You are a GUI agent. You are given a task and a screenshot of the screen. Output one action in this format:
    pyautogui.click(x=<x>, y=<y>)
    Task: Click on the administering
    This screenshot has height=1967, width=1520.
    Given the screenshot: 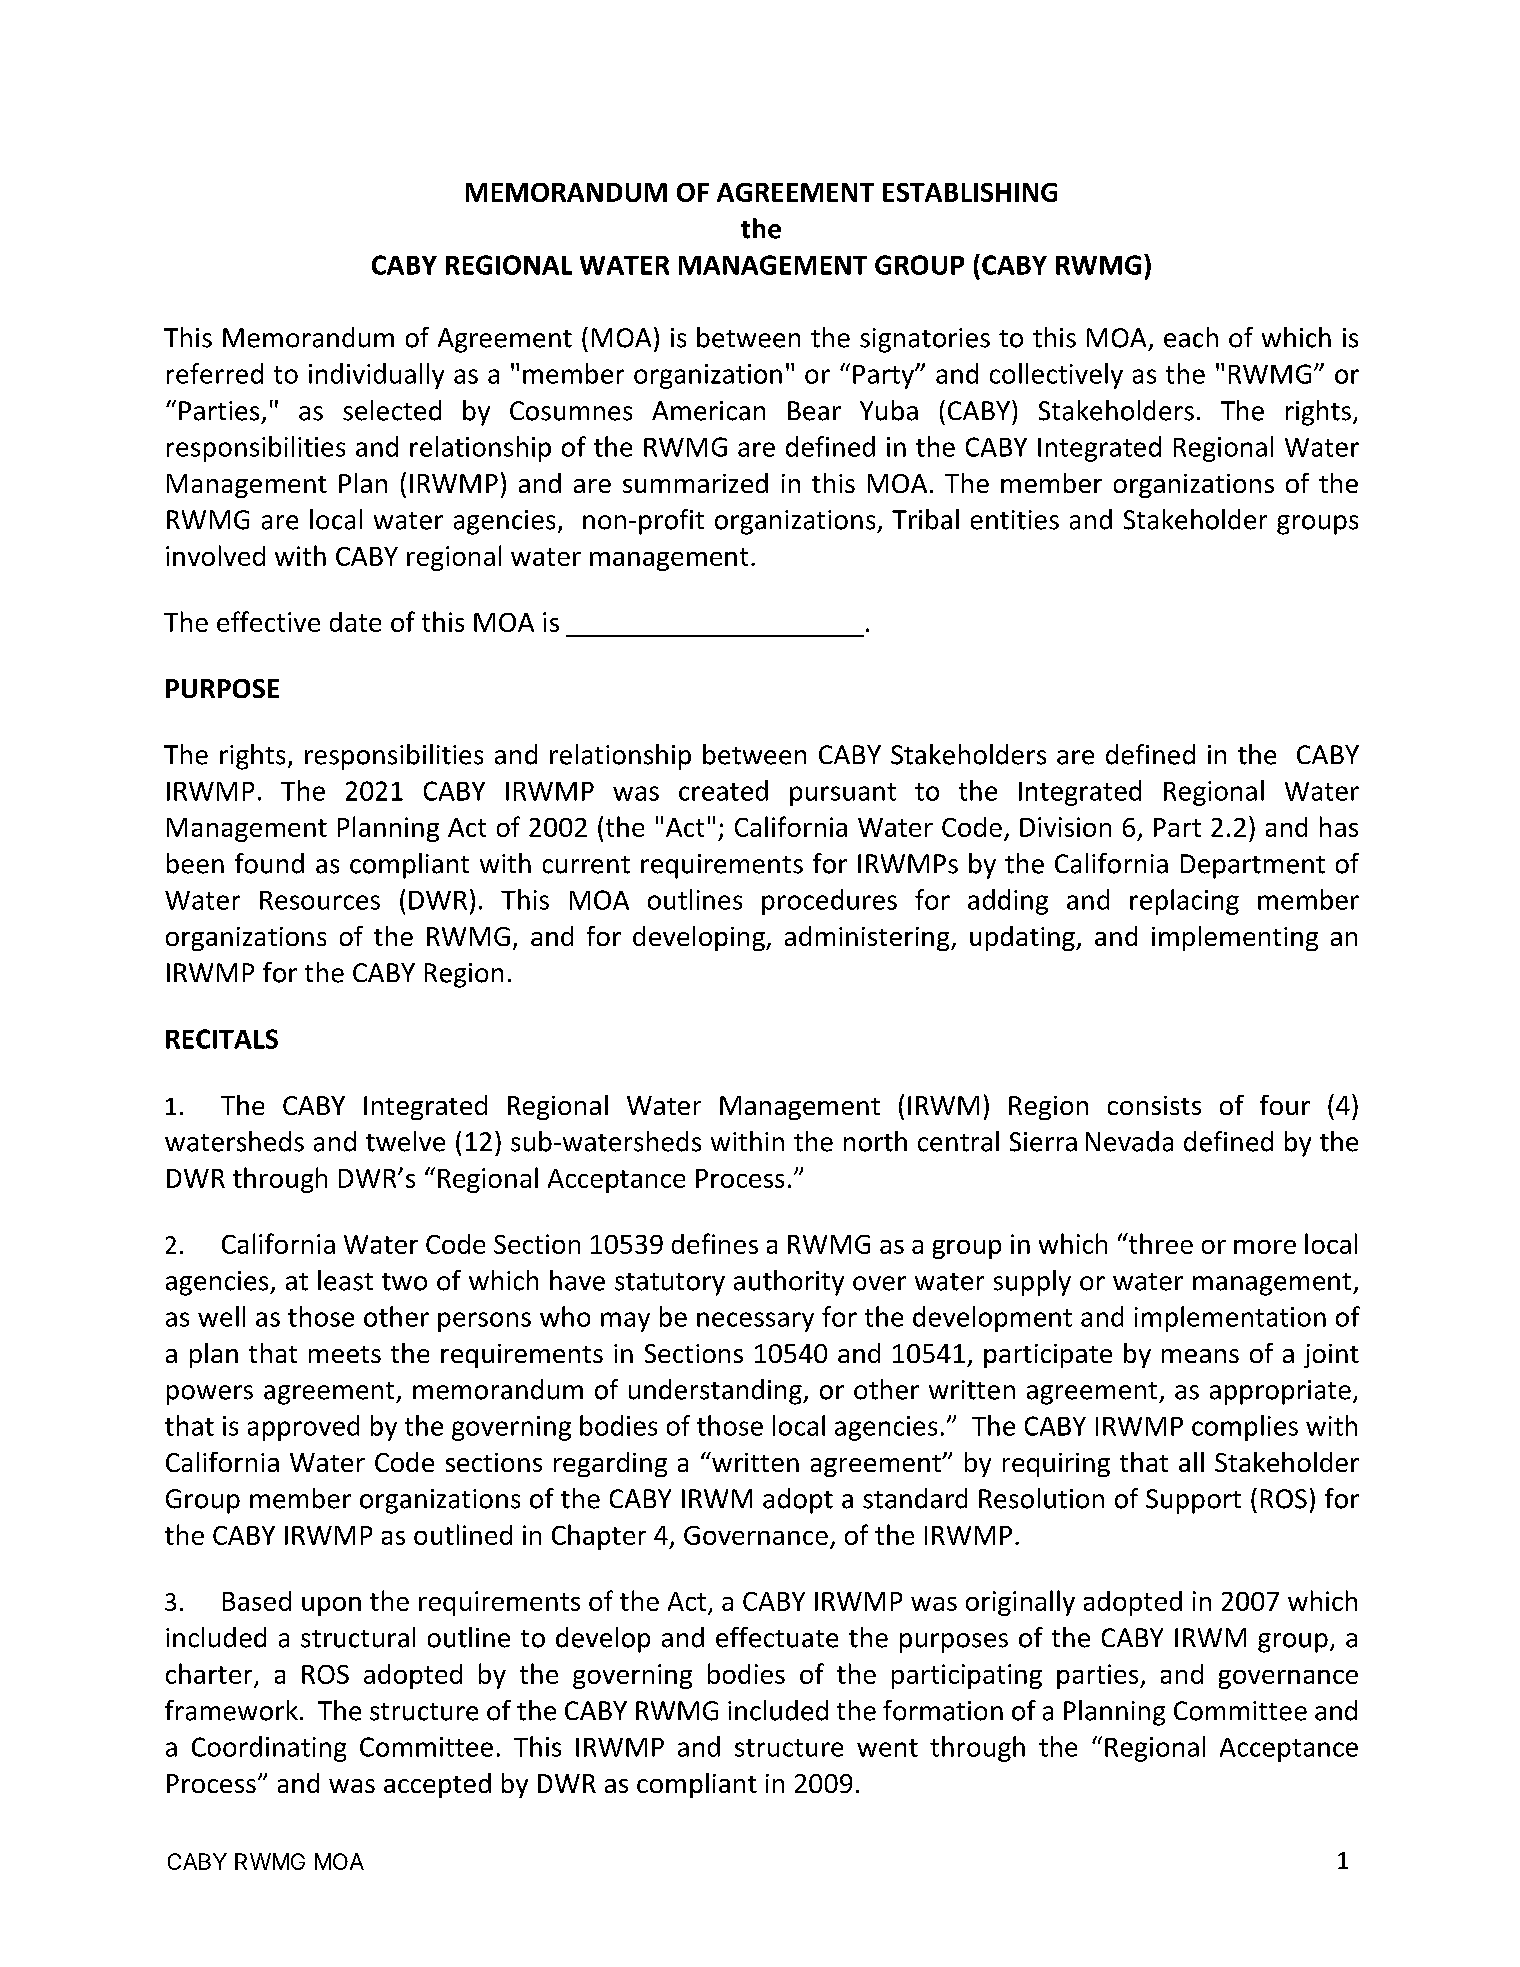 What is the action you would take?
    pyautogui.click(x=868, y=938)
